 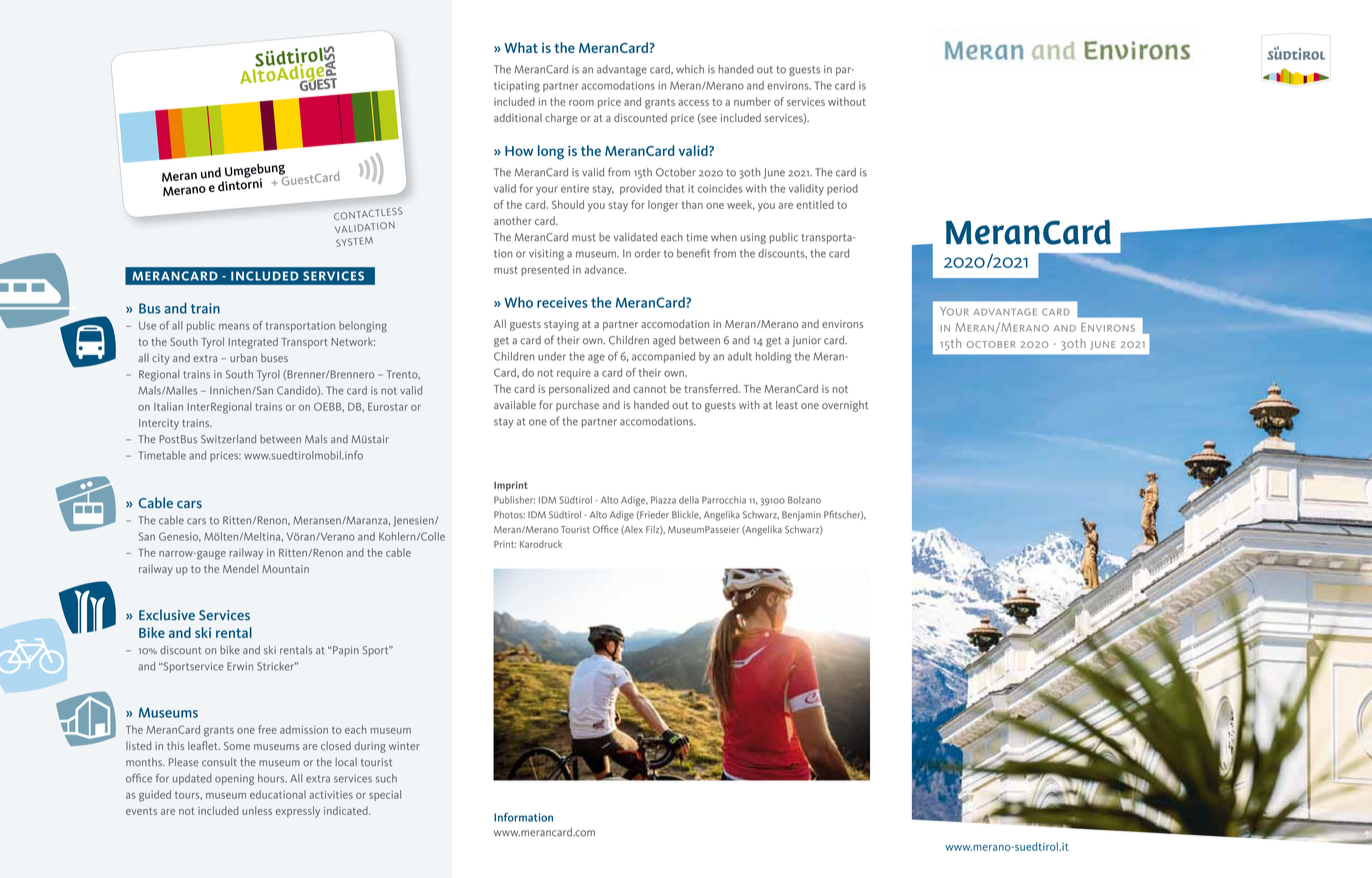 I want to click on Erwin, so click(x=240, y=666).
